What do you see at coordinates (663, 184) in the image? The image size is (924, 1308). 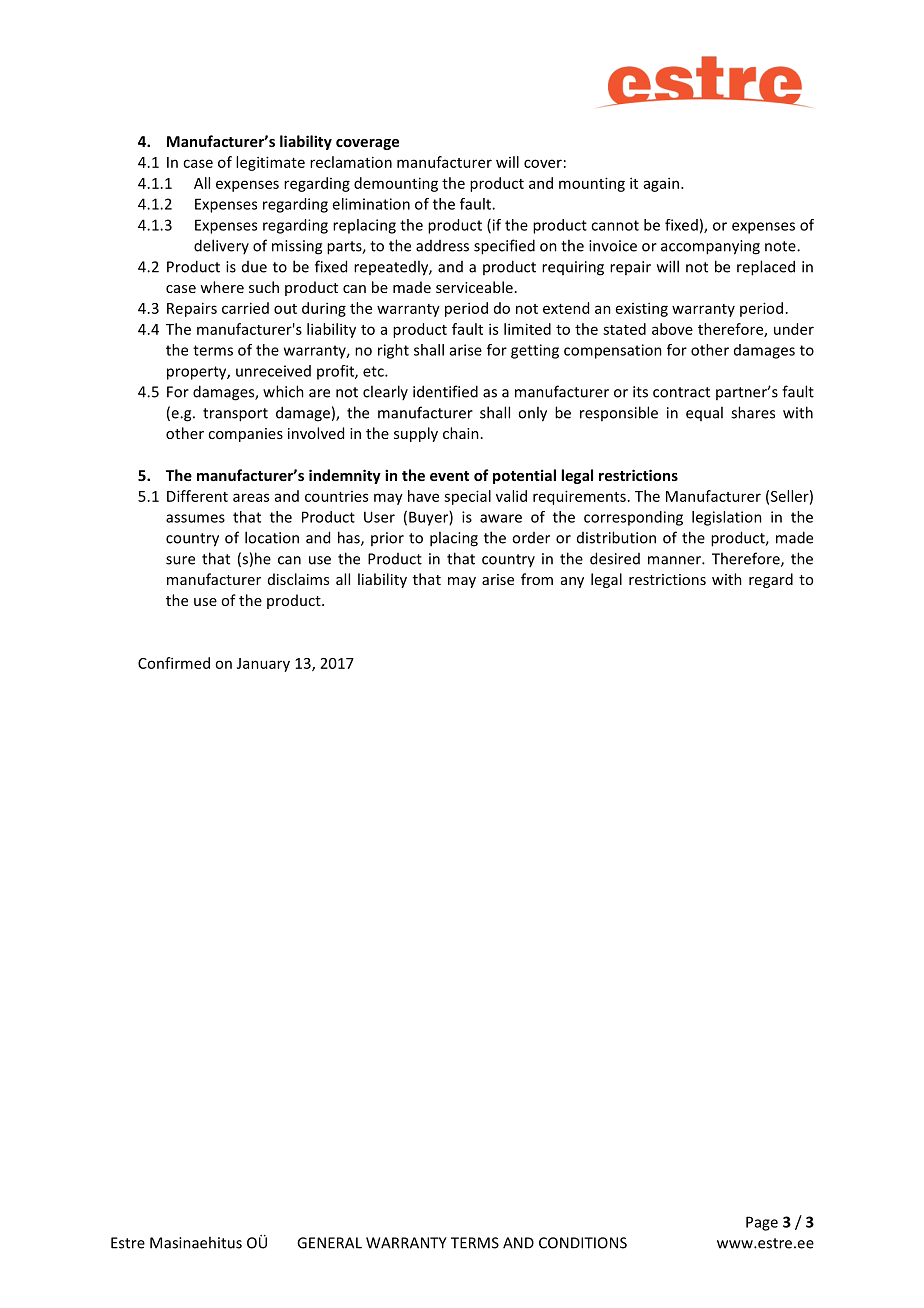 I see `again` at bounding box center [663, 184].
